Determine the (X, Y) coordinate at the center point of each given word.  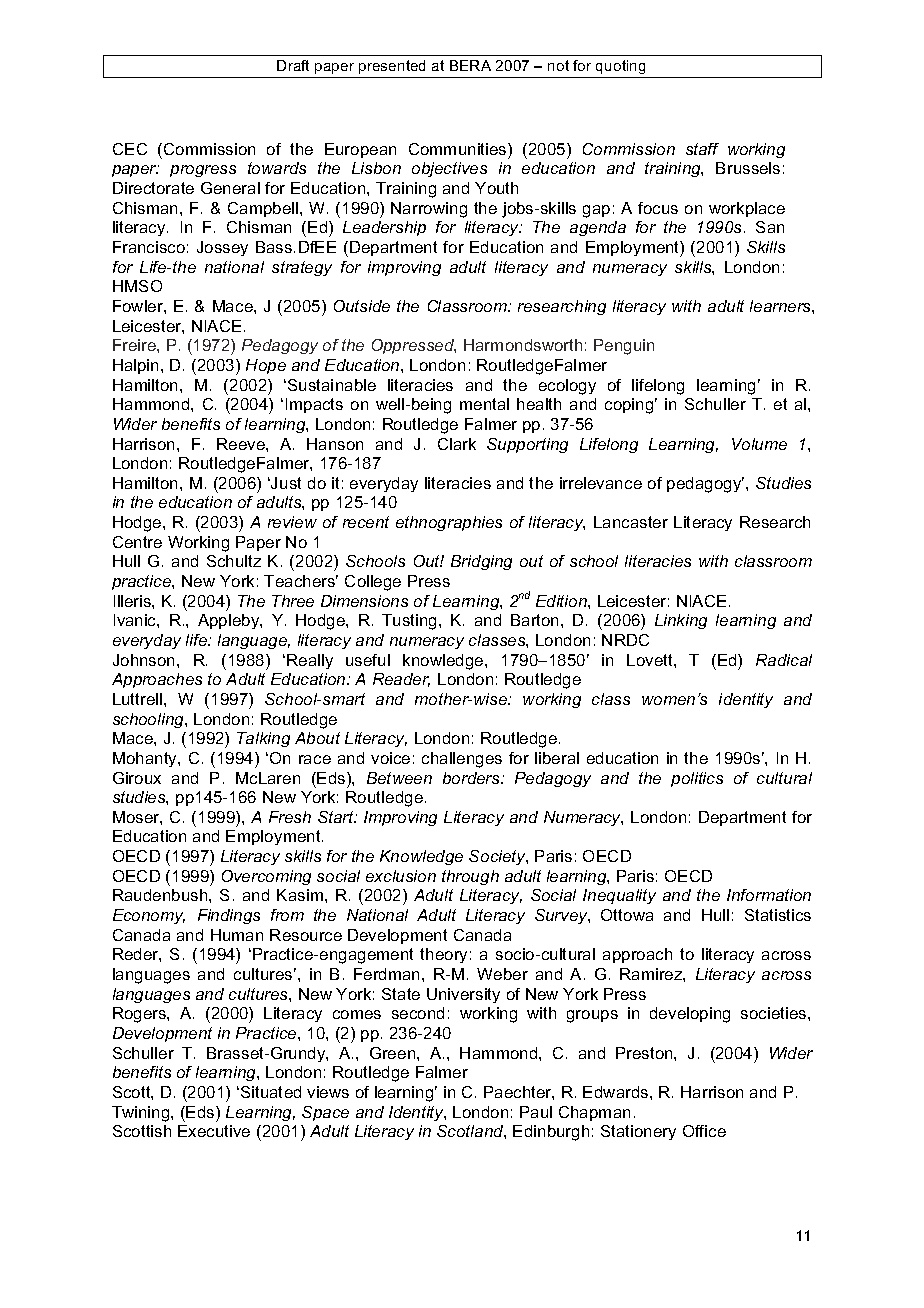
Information (769, 895)
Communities (459, 149)
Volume (759, 444)
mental (484, 404)
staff (702, 149)
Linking (681, 621)
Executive (214, 1131)
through (470, 877)
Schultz (234, 561)
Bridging (481, 562)
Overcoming (266, 877)
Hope (266, 366)
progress (203, 171)
